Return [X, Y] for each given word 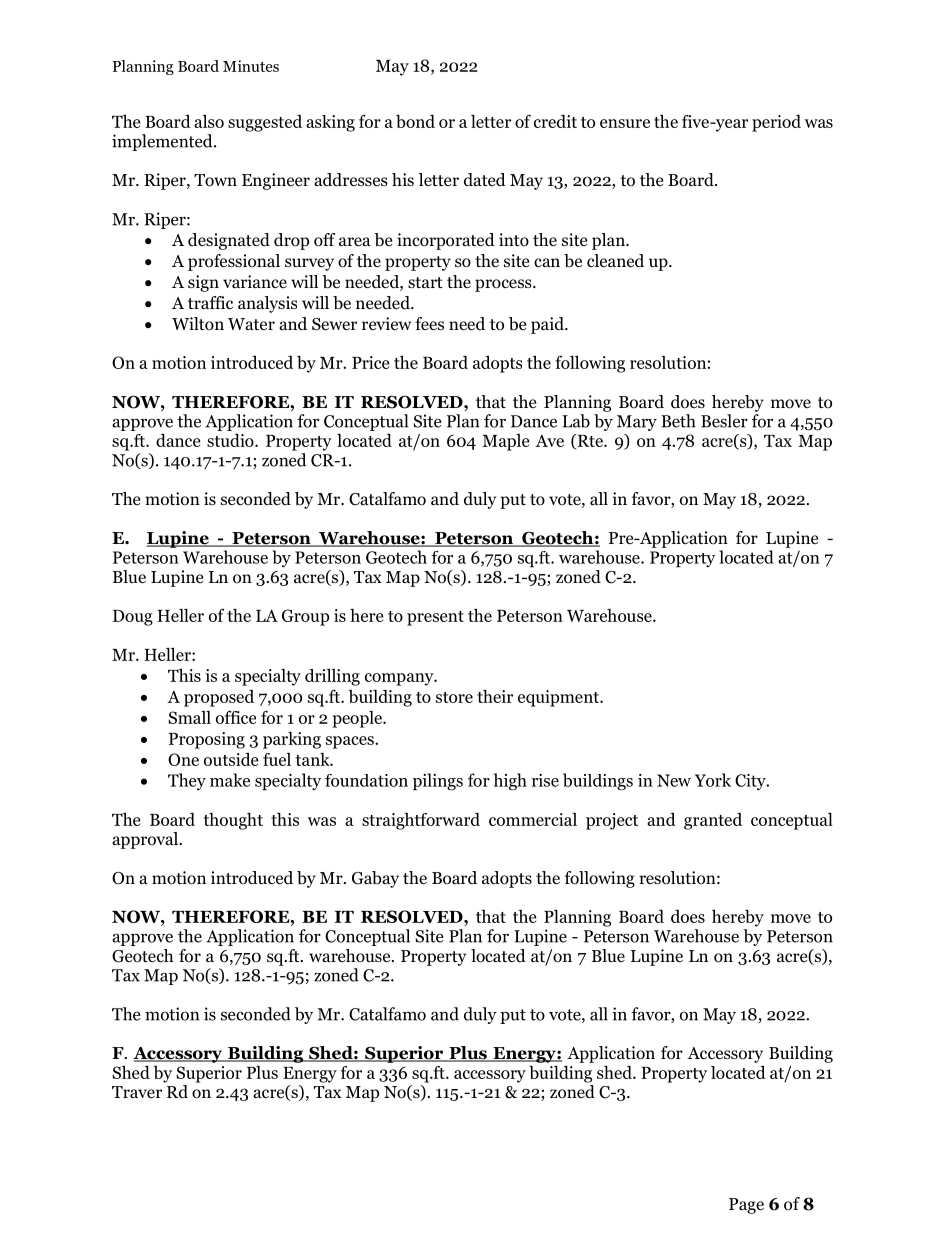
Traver [137, 1092]
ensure [625, 123]
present [435, 618]
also [209, 121]
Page [746, 1206]
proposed [219, 698]
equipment [559, 698]
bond [415, 121]
